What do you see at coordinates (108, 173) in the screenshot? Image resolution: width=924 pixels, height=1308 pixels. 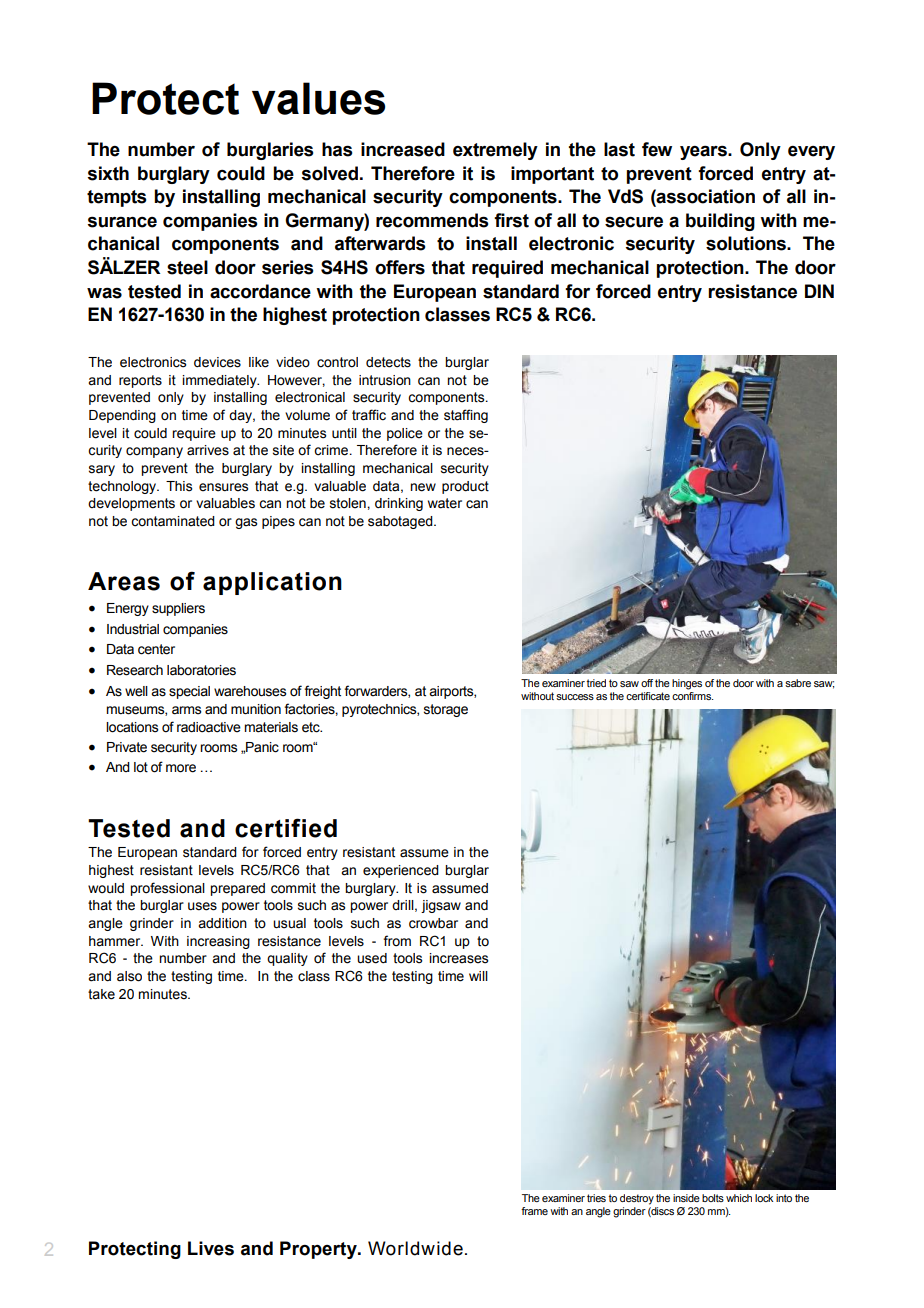 I see `sixth` at bounding box center [108, 173].
